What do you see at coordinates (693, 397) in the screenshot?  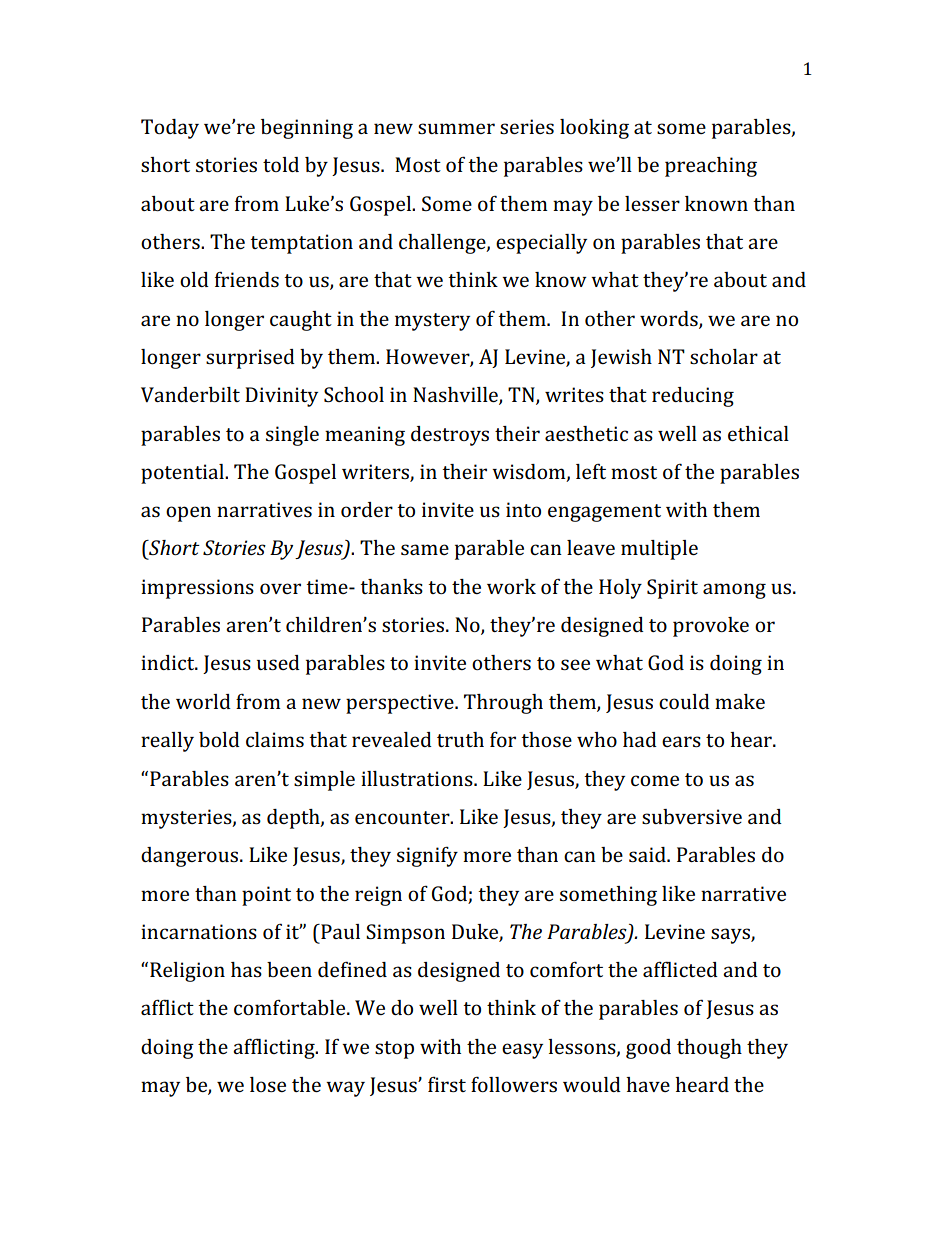 I see `reducing` at bounding box center [693, 397].
